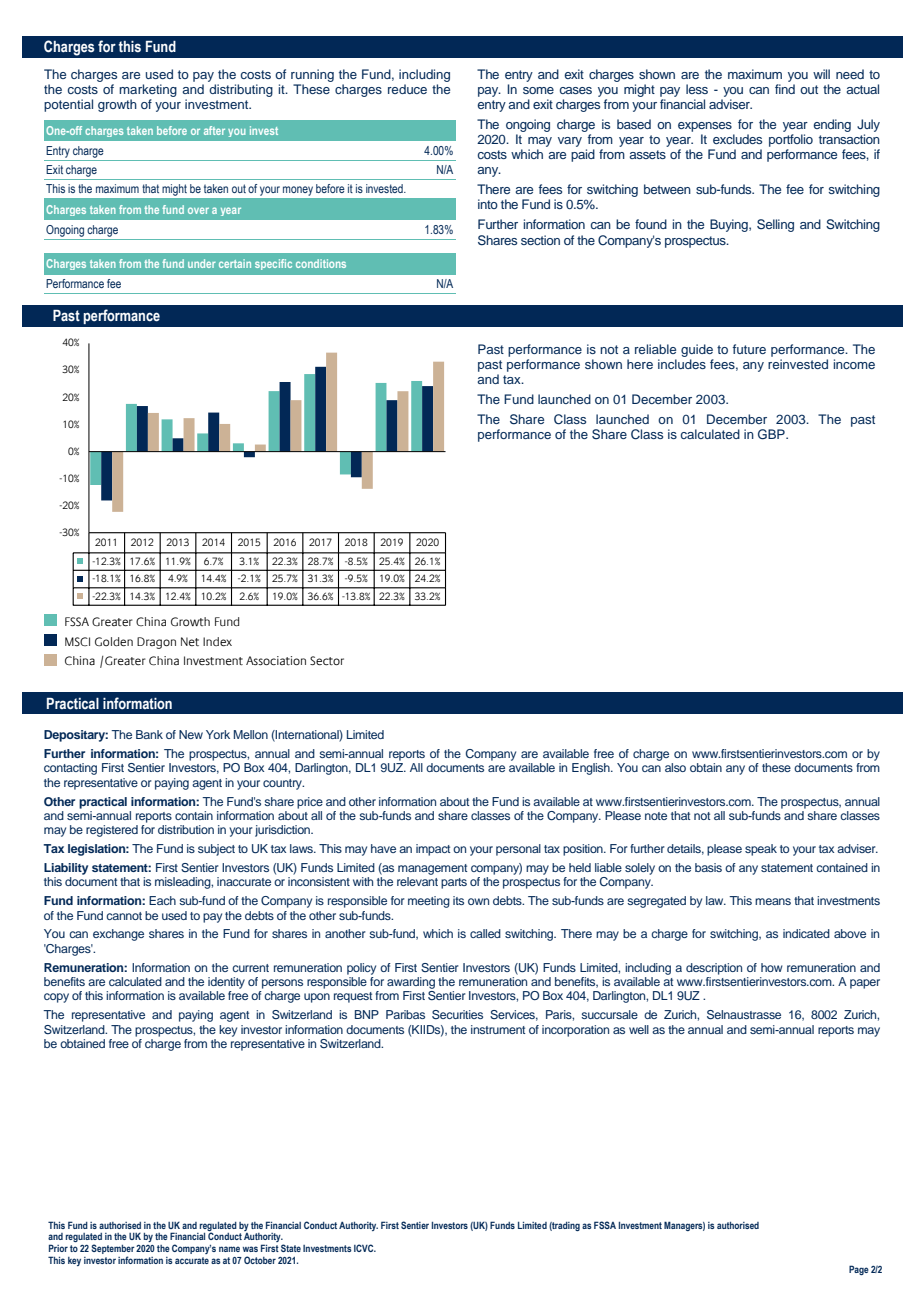 Image resolution: width=924 pixels, height=1308 pixels. I want to click on September, so click(113, 1249).
